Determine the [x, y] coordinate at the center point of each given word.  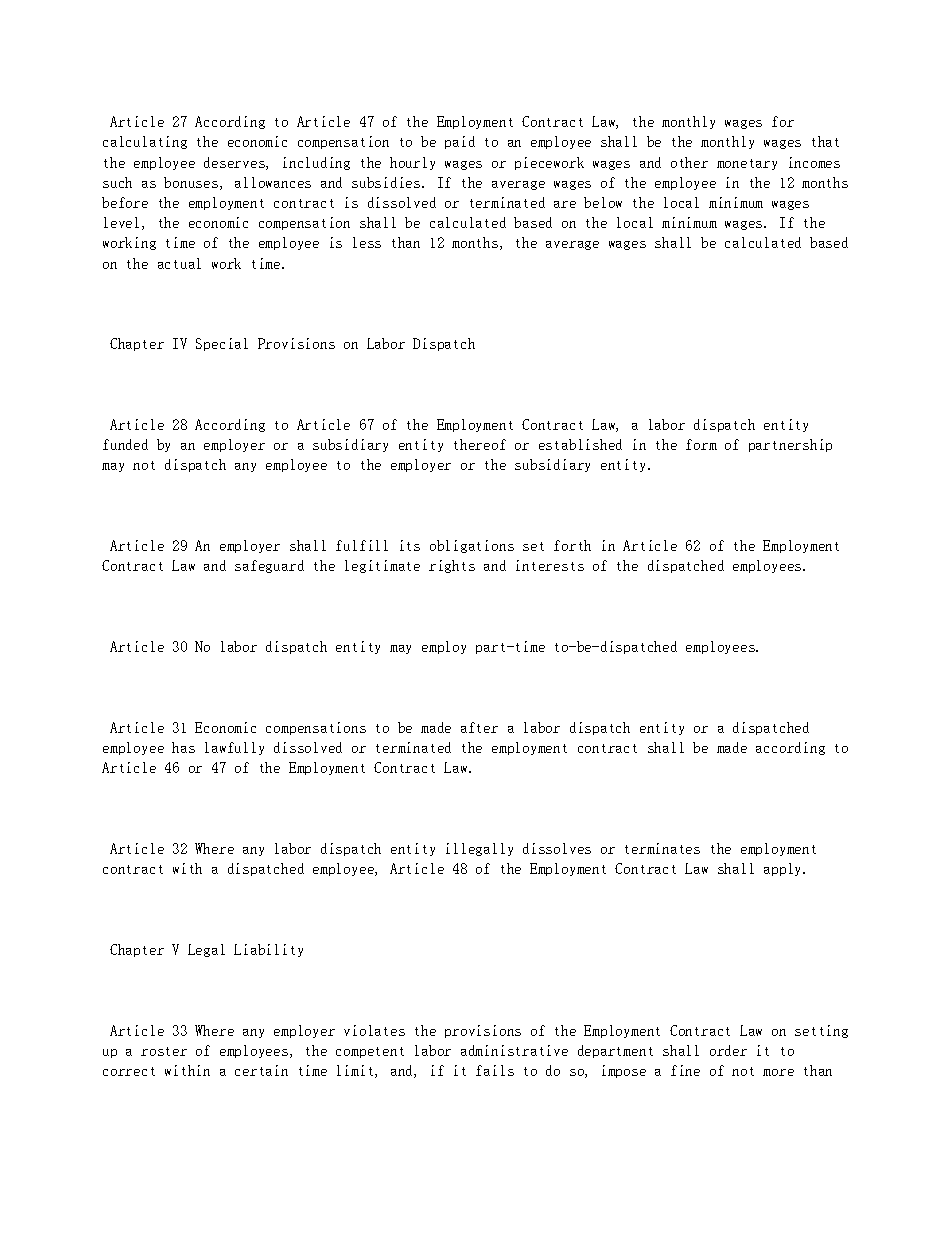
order [728, 1050]
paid [460, 142]
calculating [145, 142]
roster [164, 1051]
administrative [514, 1050]
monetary [747, 164]
